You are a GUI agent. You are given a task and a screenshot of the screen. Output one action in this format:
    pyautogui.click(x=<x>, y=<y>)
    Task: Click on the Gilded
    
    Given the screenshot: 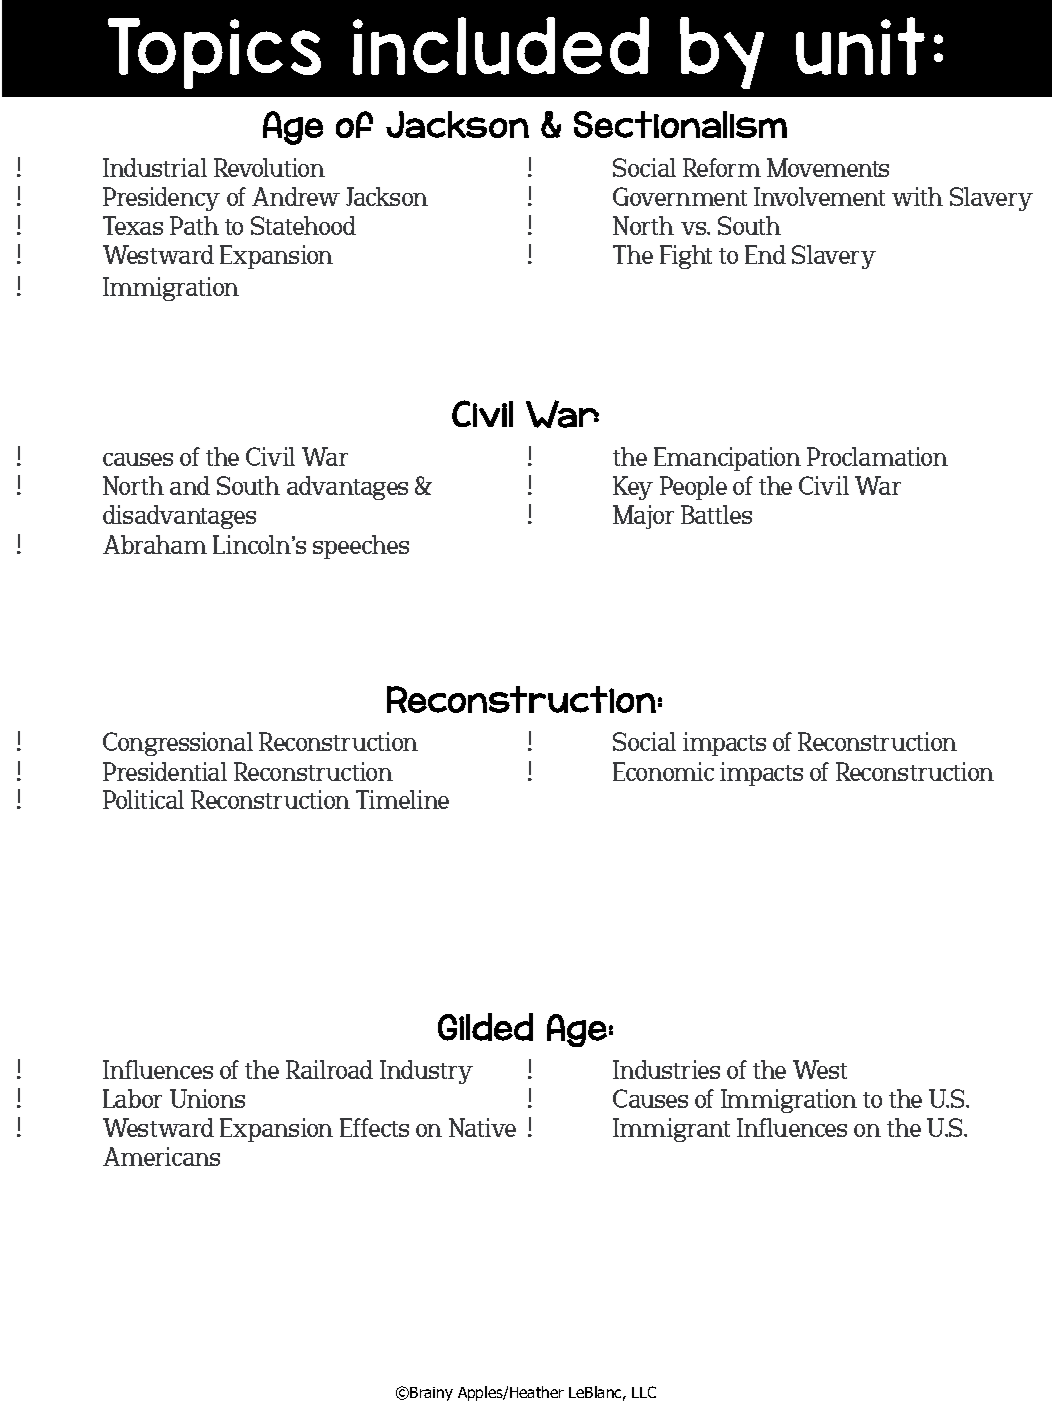 What is the action you would take?
    pyautogui.click(x=485, y=1027)
